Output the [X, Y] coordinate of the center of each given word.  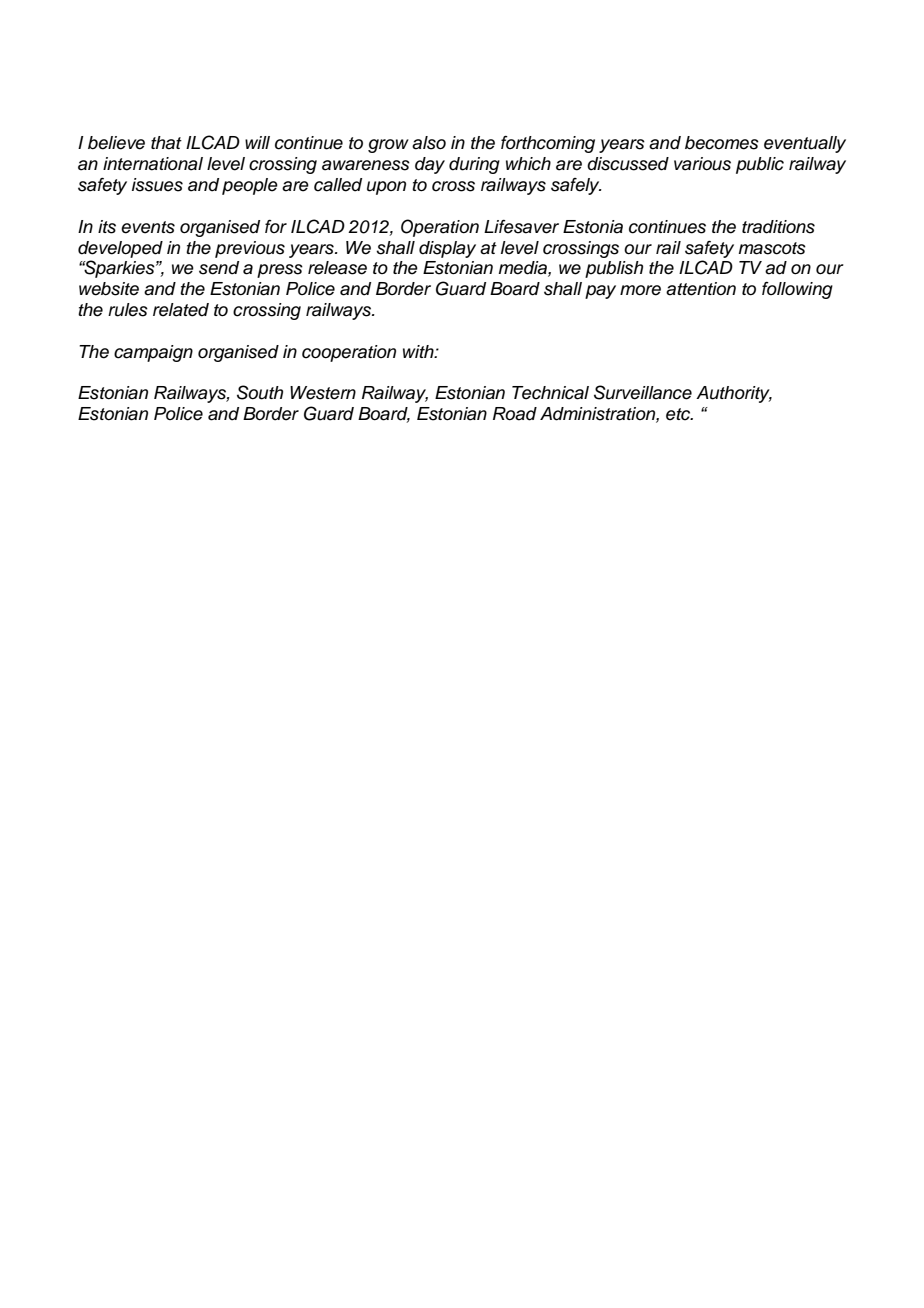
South [260, 392]
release [337, 268]
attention [701, 289]
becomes [722, 143]
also [429, 143]
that [166, 143]
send [219, 268]
